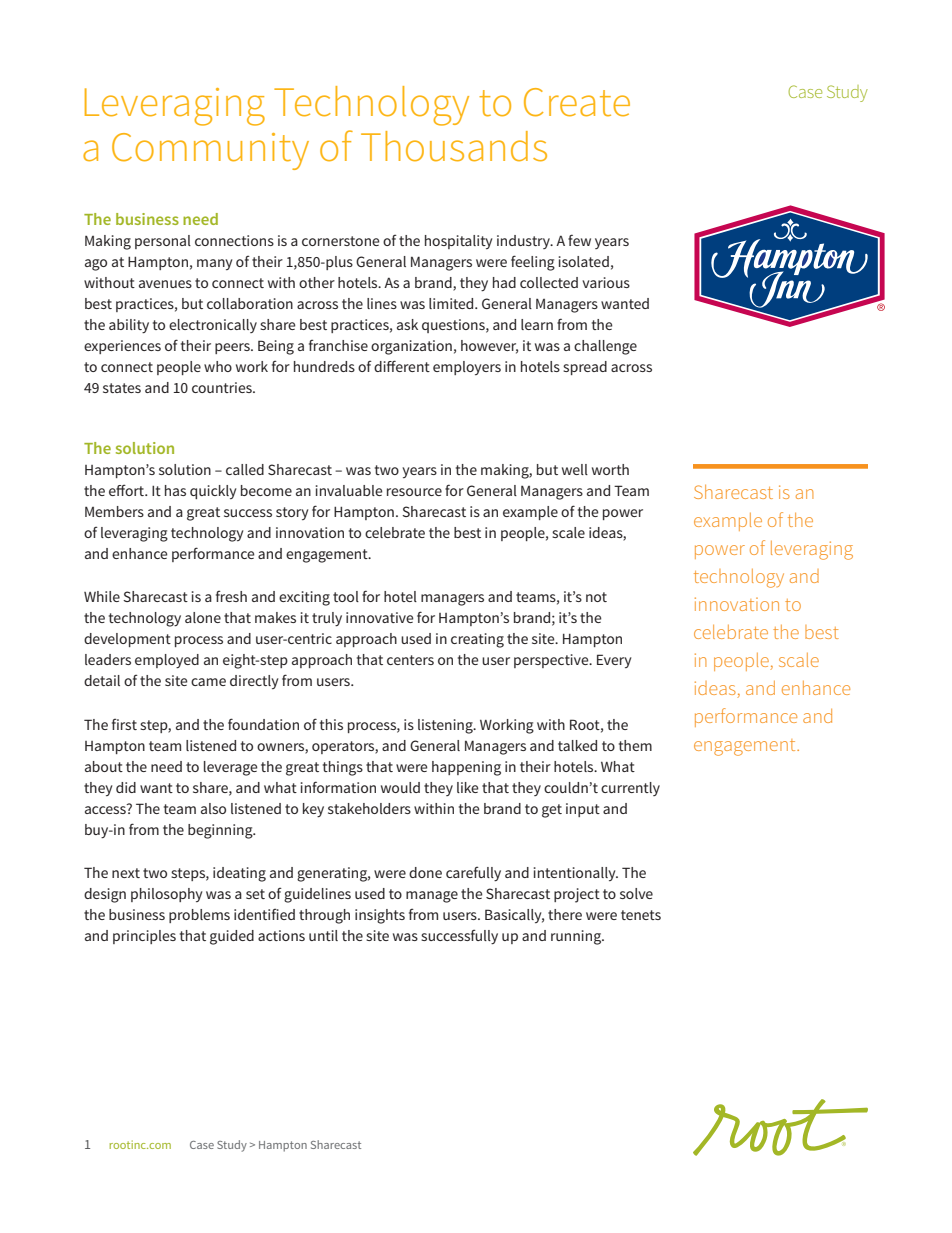  Describe the element at coordinates (175, 490) in the image. I see `has` at that location.
